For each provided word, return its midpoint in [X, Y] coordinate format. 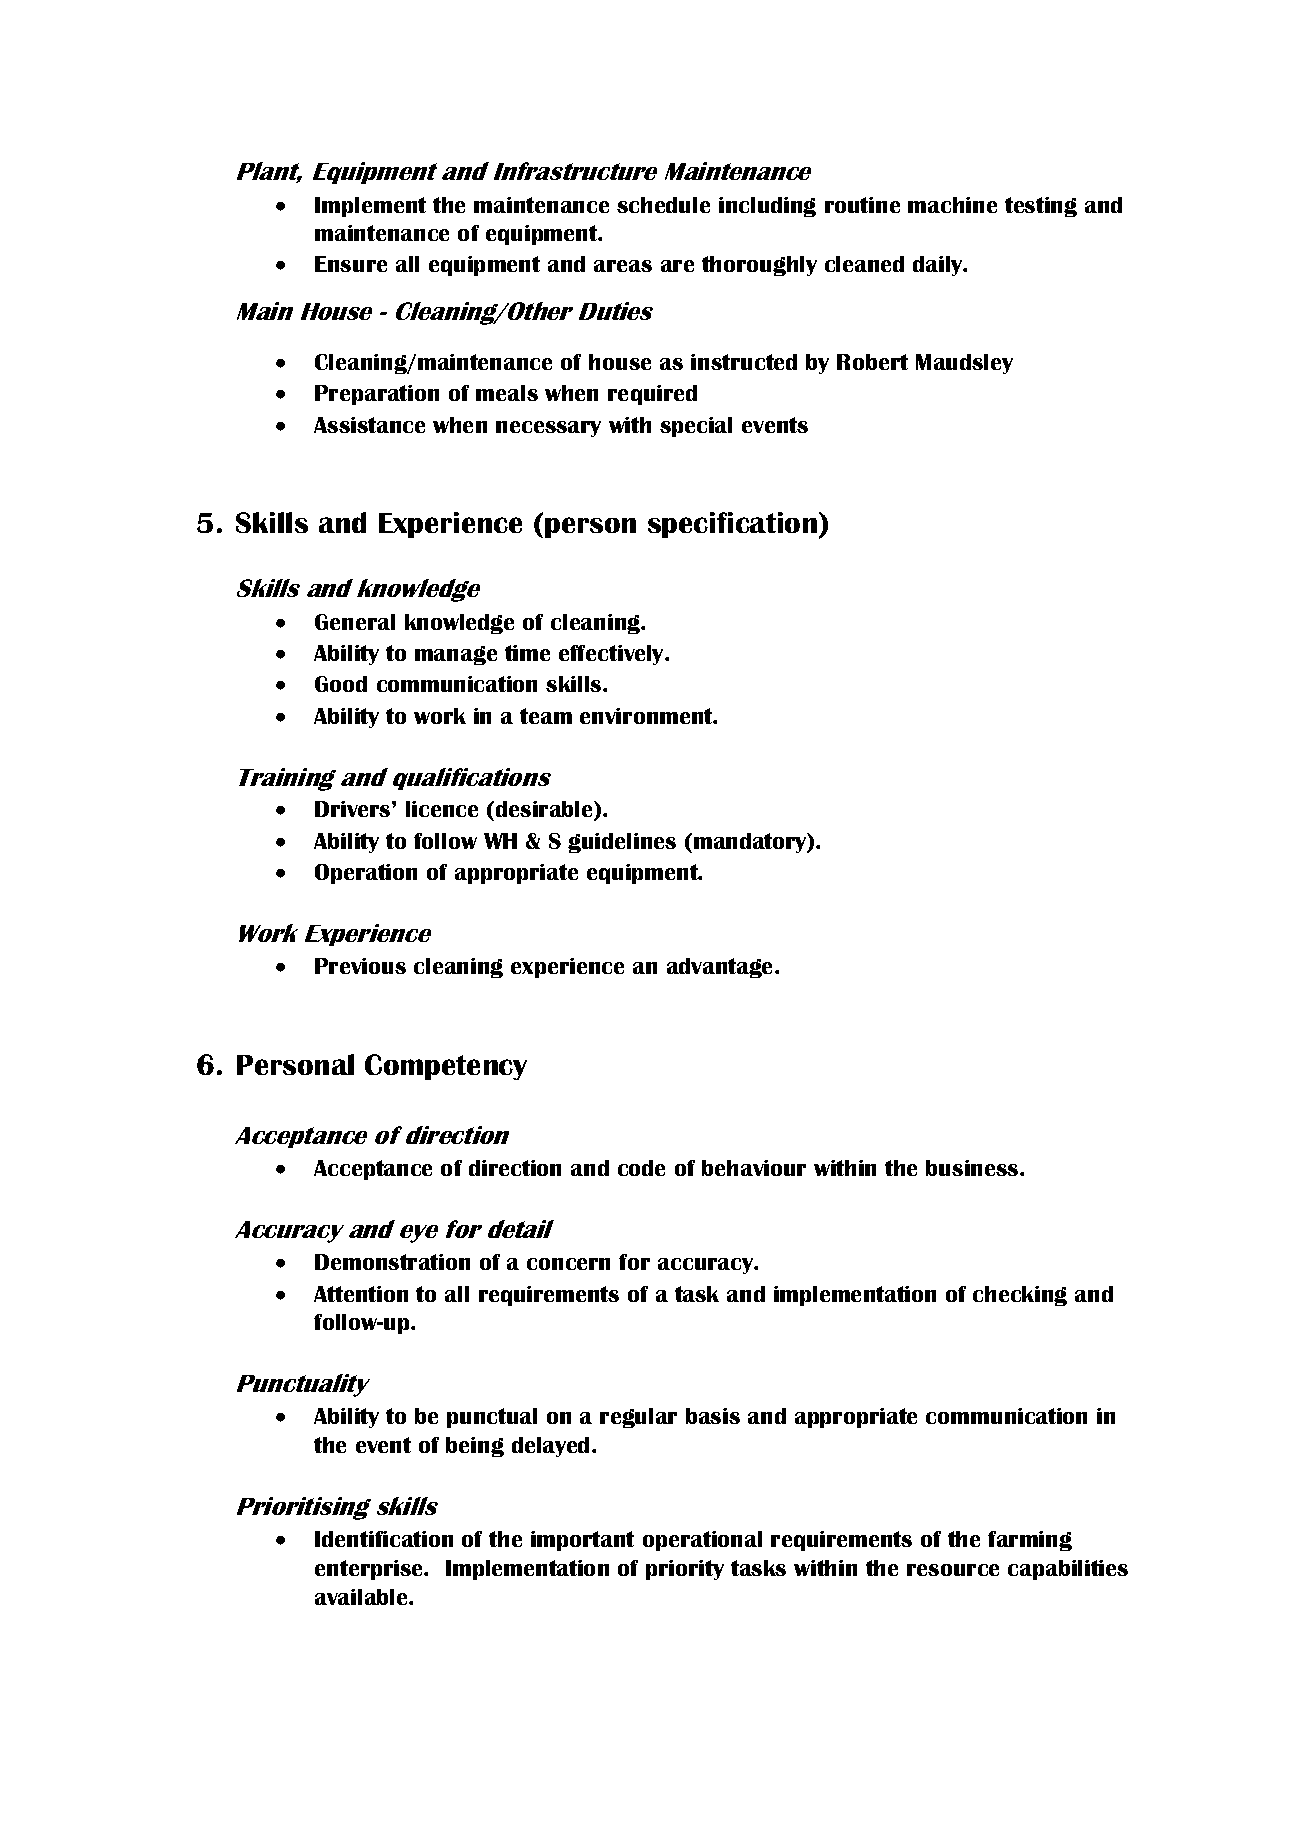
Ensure [351, 264]
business [973, 1168]
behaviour [754, 1168]
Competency [446, 1067]
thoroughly [759, 266]
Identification [384, 1539]
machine [952, 205]
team [546, 716]
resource [953, 1570]
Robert [872, 362]
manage [456, 655]
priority [685, 1570]
